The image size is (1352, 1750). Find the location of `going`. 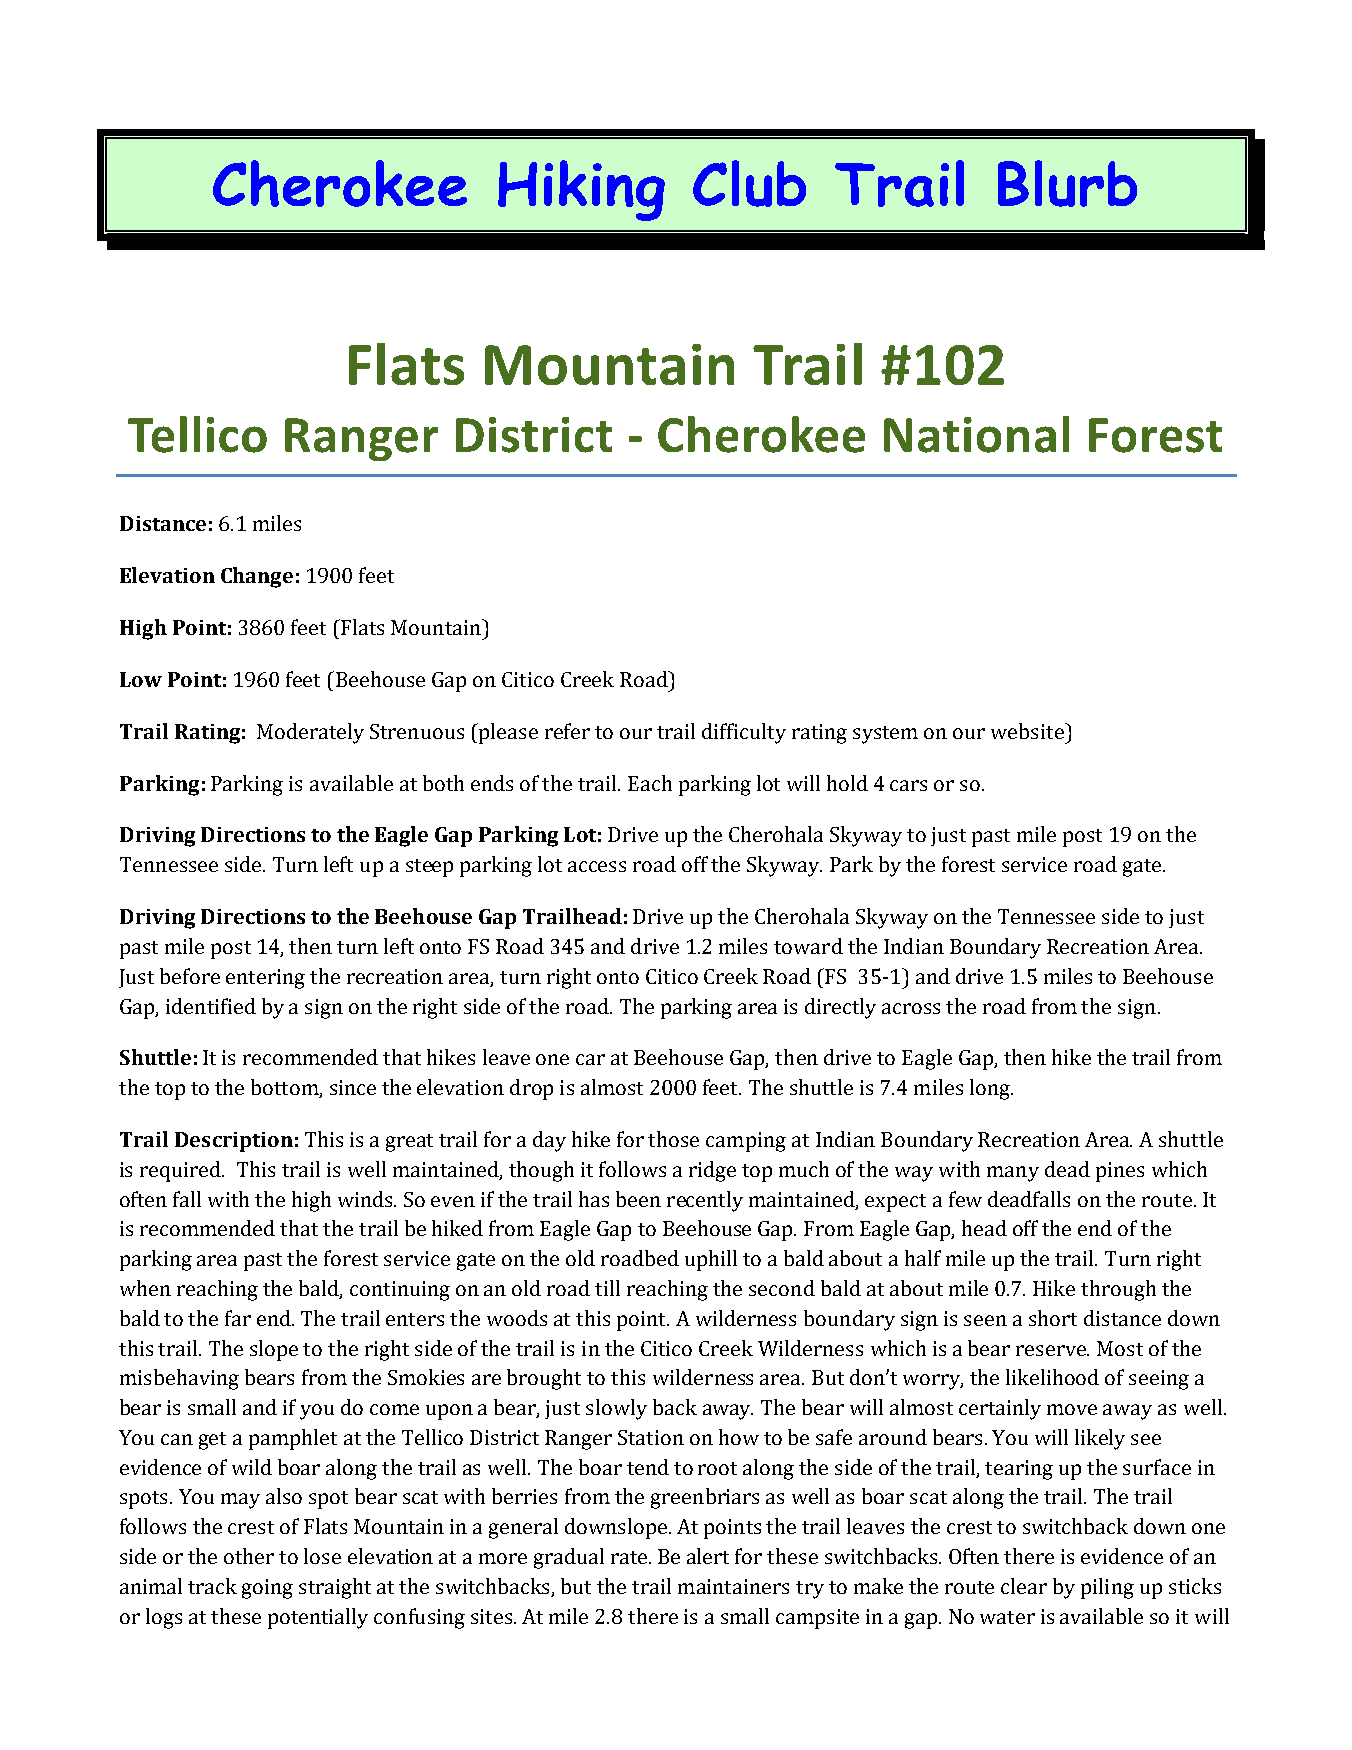

going is located at coordinates (267, 1589).
